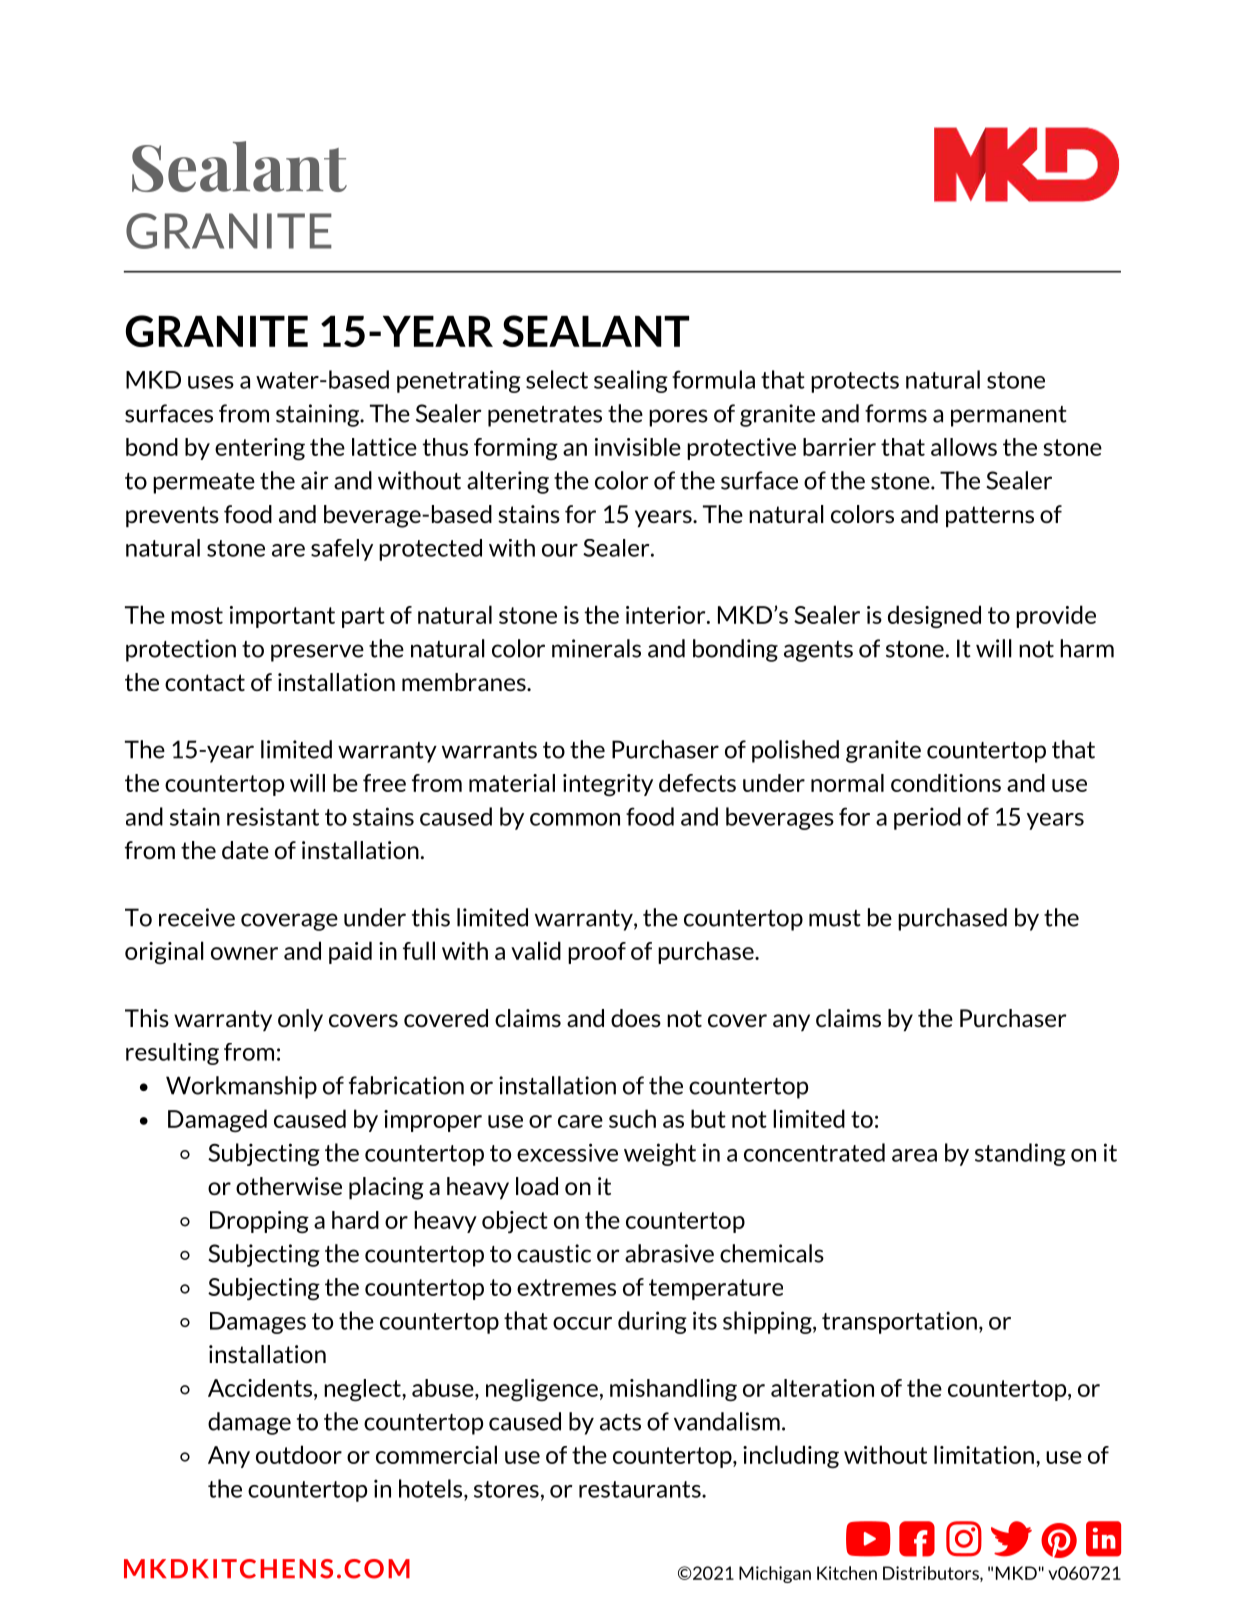 Image resolution: width=1246 pixels, height=1613 pixels. I want to click on invisible, so click(638, 447).
